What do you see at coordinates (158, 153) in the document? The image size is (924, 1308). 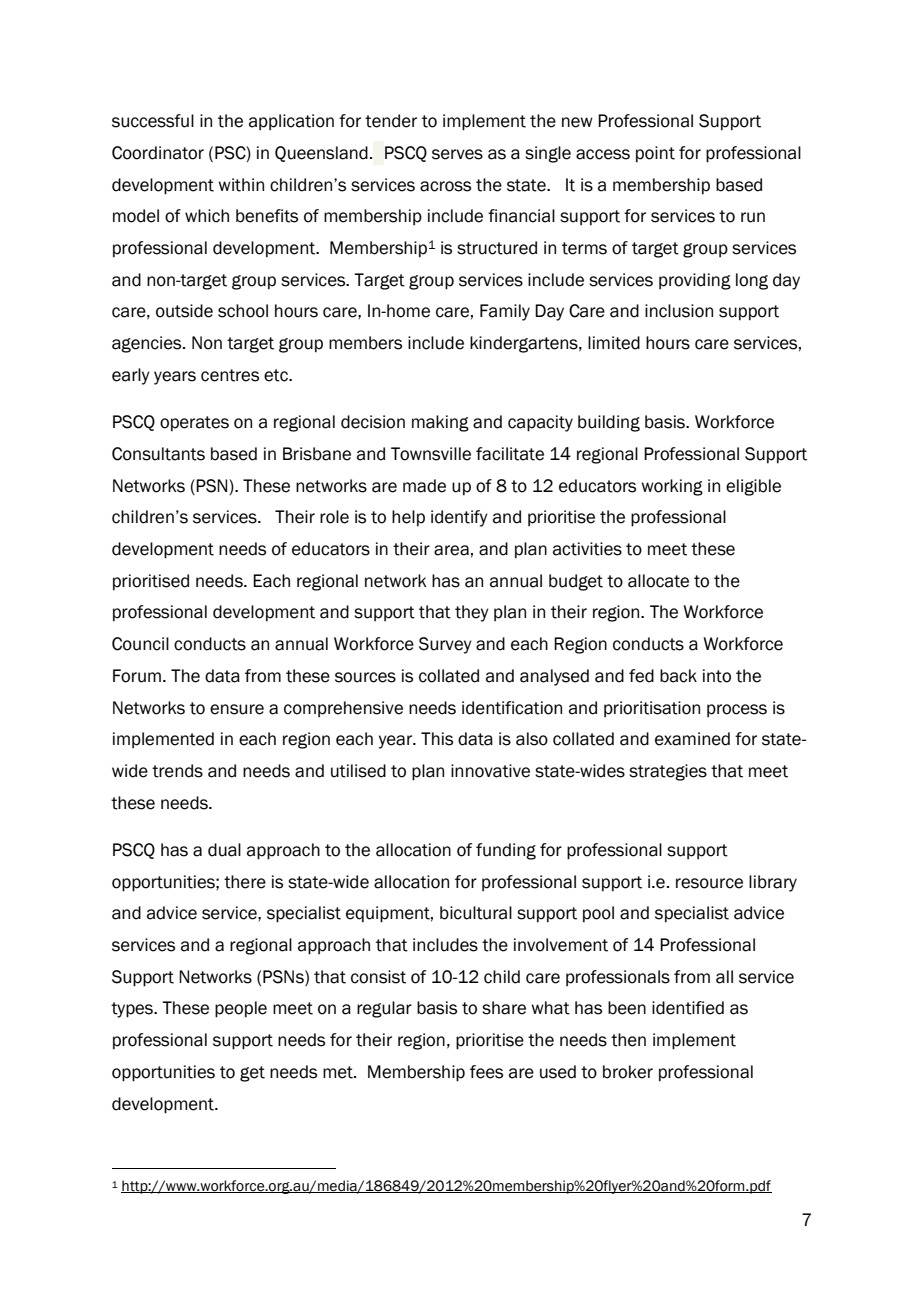 I see `Coordinator` at bounding box center [158, 153].
